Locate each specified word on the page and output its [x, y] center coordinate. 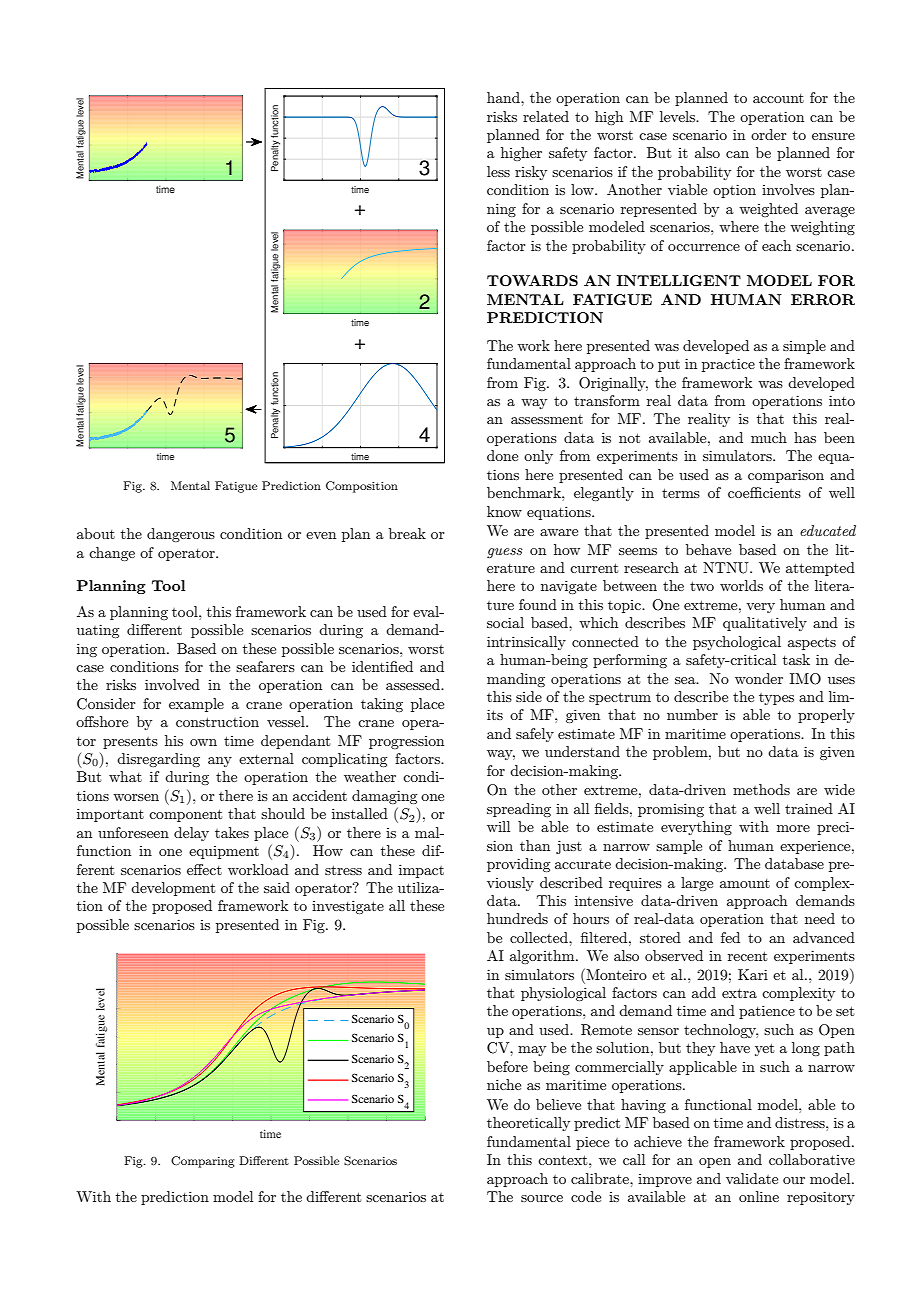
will [498, 826]
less [498, 171]
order [769, 134]
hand [504, 97]
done [502, 455]
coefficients [764, 492]
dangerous [181, 535]
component [185, 815]
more [793, 828]
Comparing [203, 1162]
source [542, 1198]
